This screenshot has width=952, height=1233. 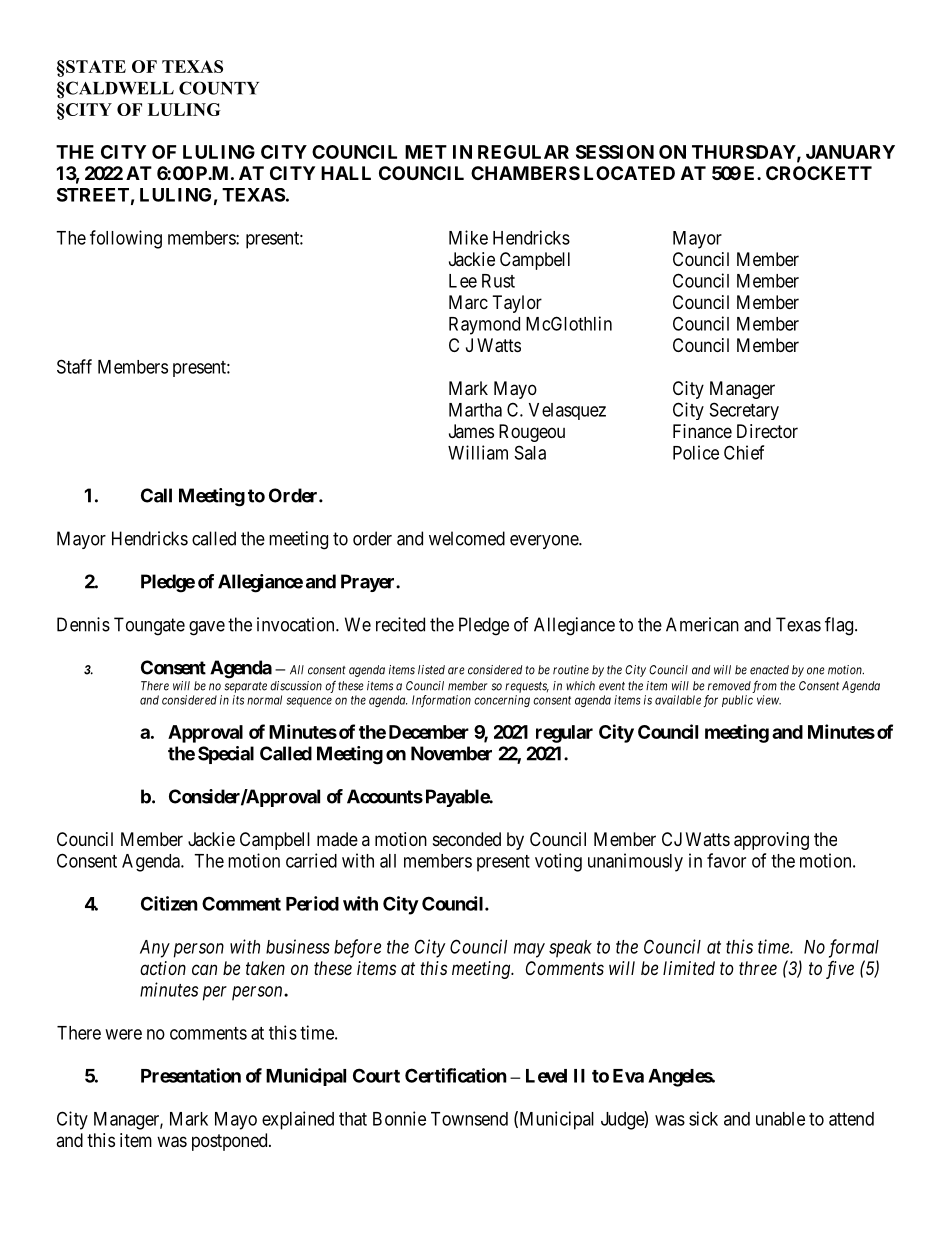 I want to click on Special, so click(x=226, y=755).
